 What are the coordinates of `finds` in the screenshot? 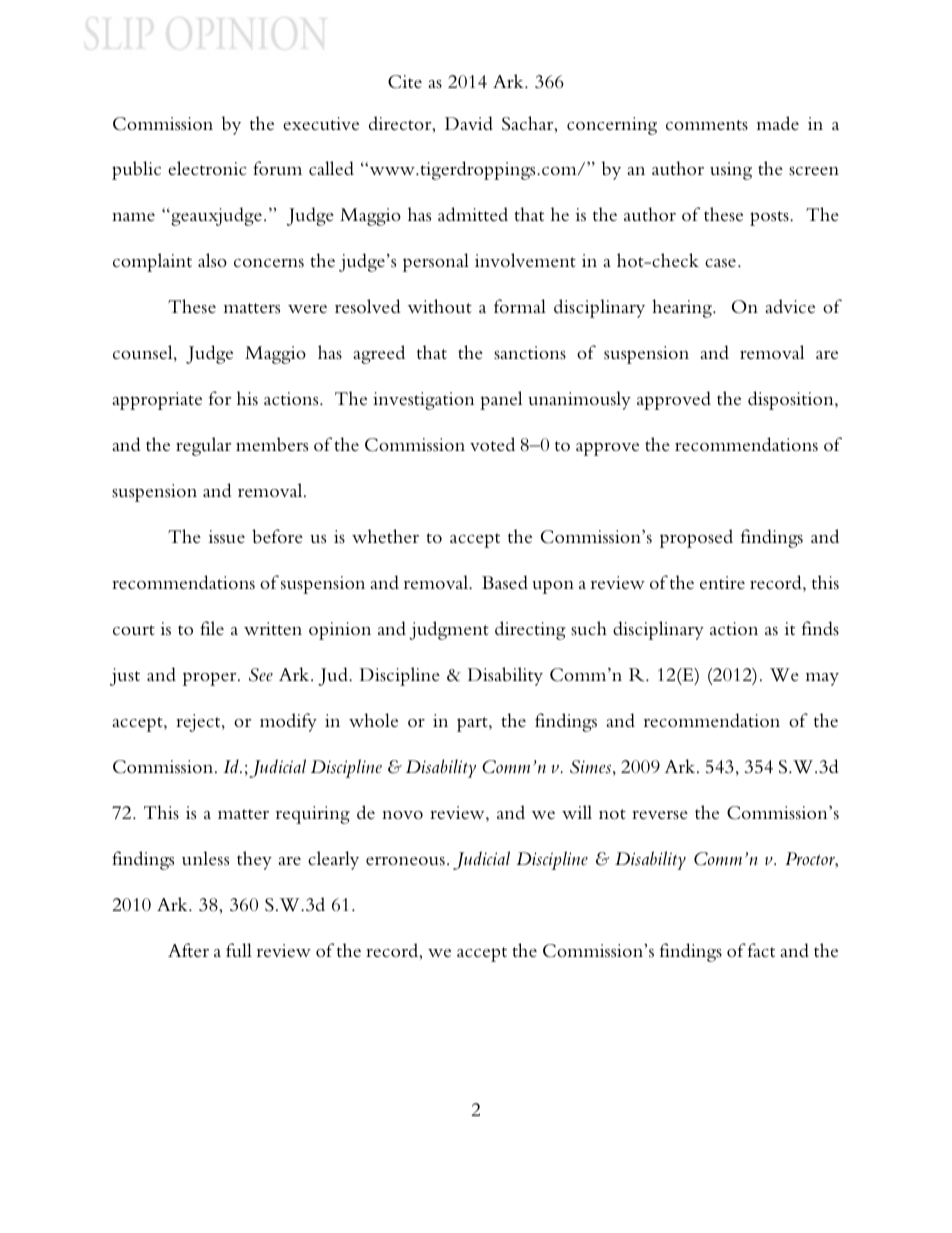 It's located at (820, 628).
